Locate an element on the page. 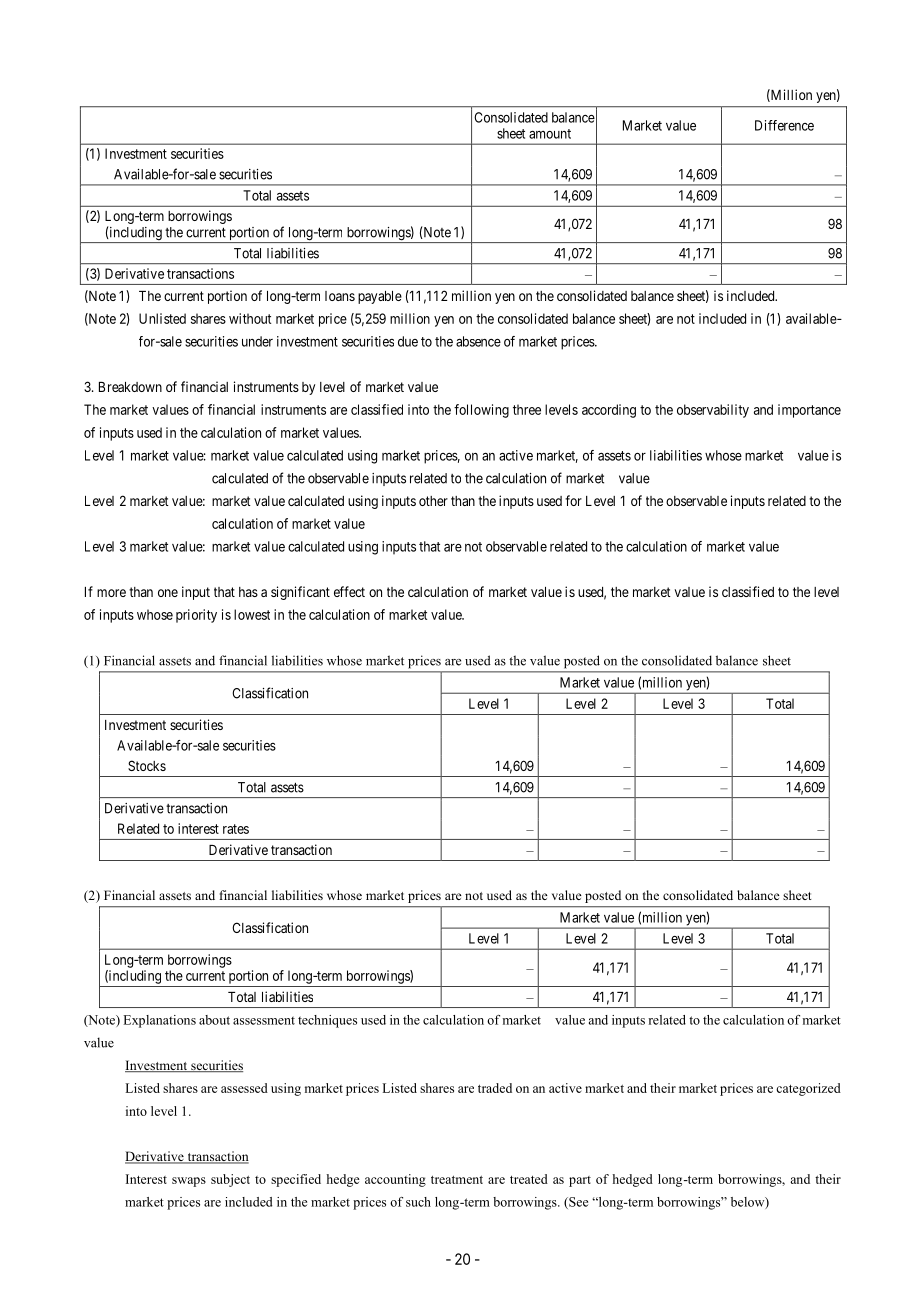  effect is located at coordinates (349, 591).
